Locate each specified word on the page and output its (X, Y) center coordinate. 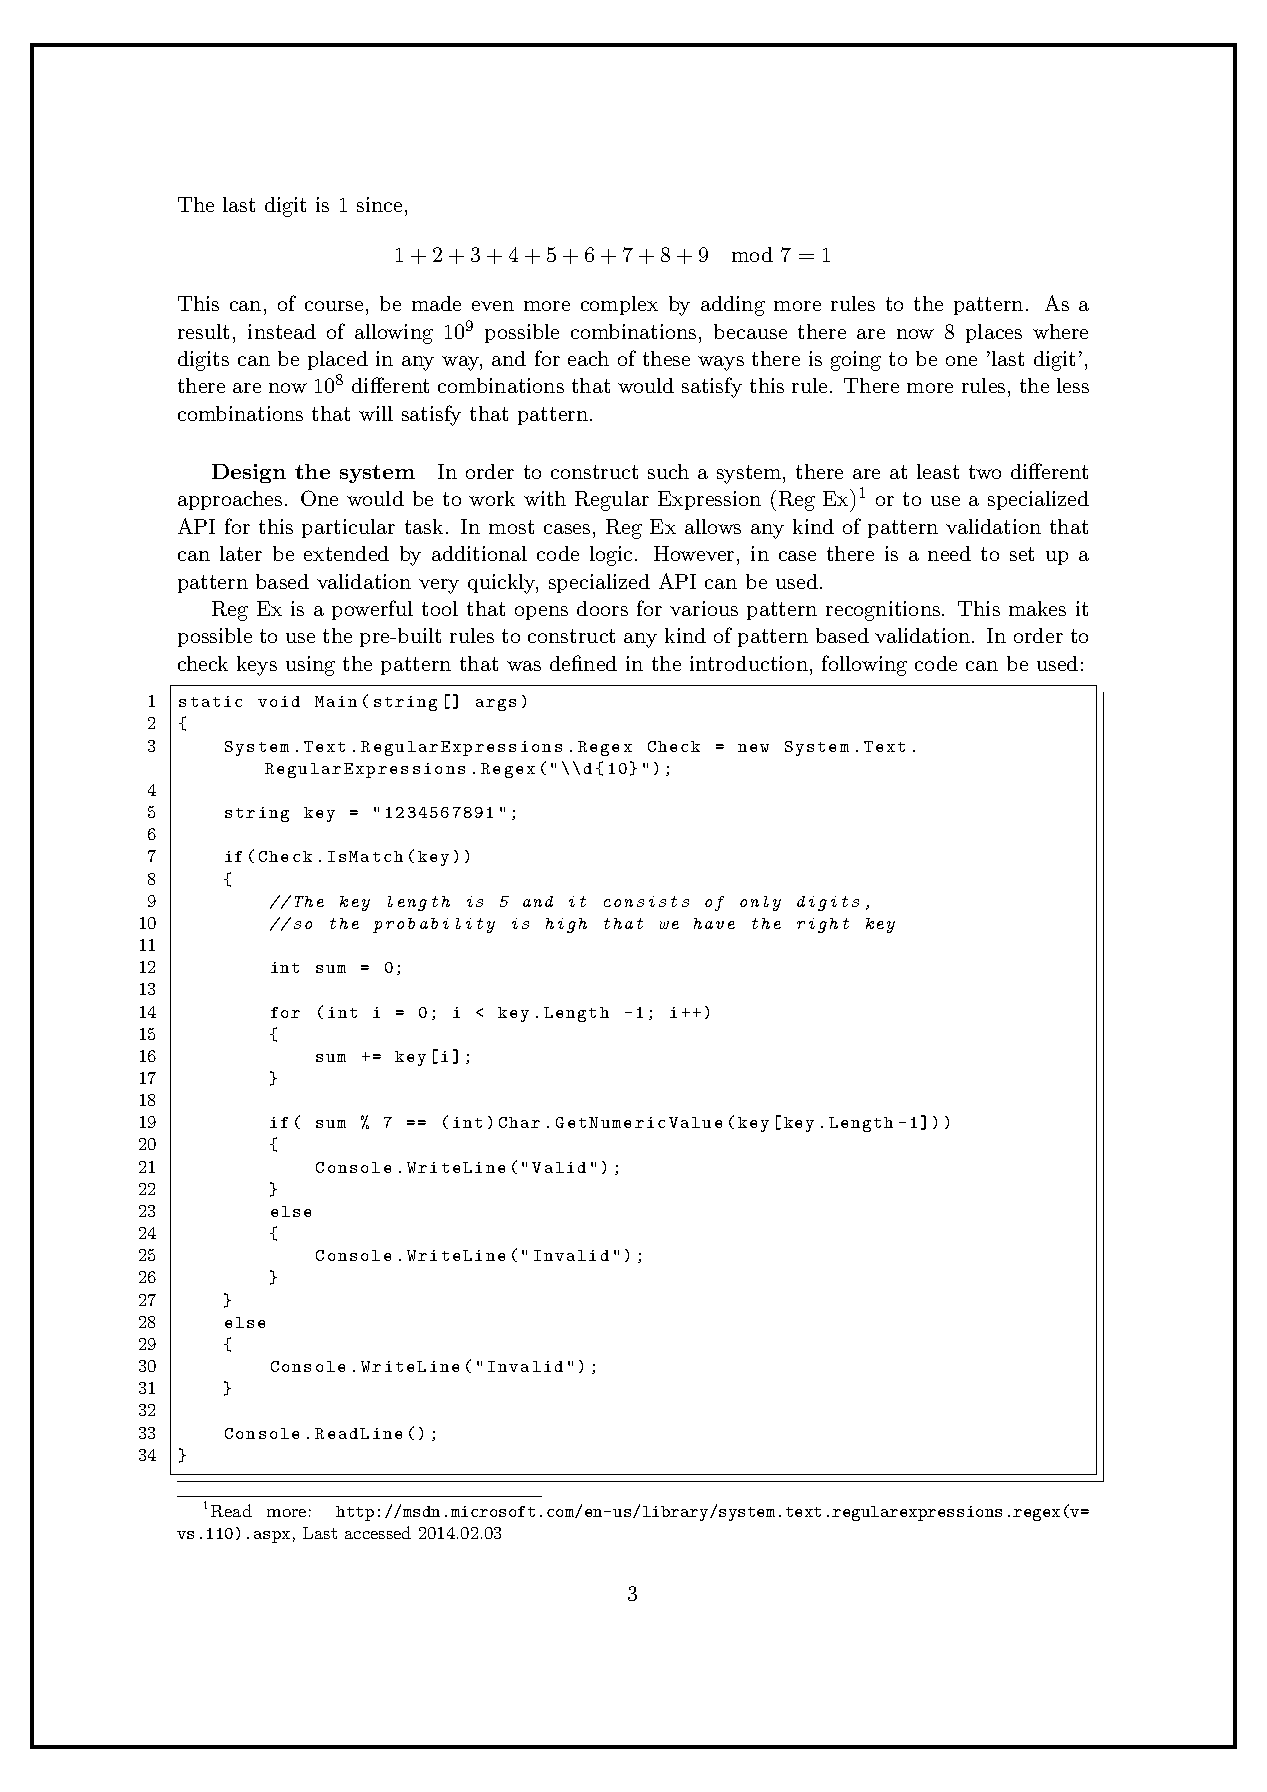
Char (519, 1122)
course (334, 306)
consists (646, 901)
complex (619, 305)
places (994, 333)
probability (434, 925)
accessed (378, 1532)
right (823, 925)
